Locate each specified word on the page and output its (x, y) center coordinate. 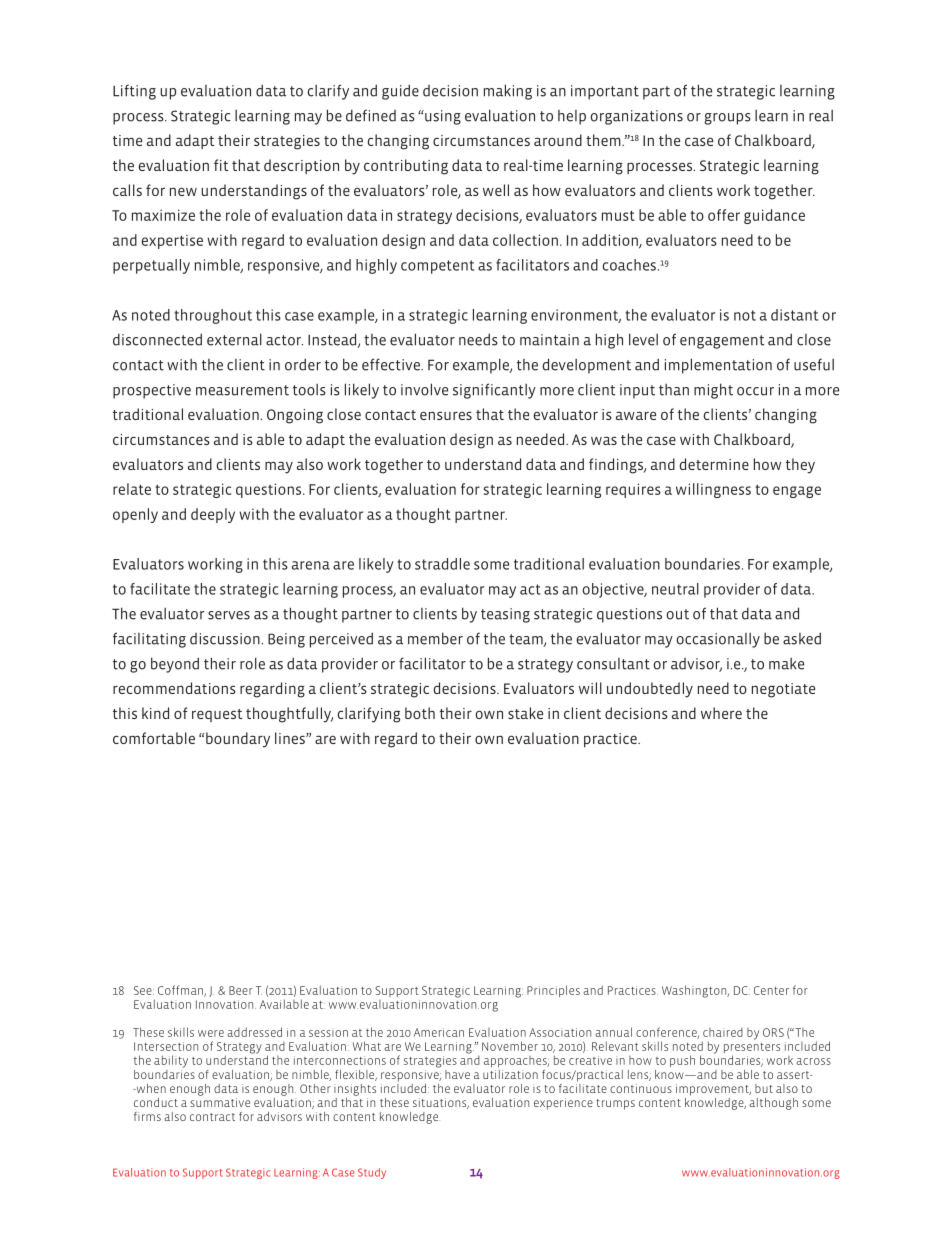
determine (714, 464)
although (773, 1104)
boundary (238, 740)
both (420, 713)
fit (221, 165)
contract (212, 1117)
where (721, 713)
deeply (213, 515)
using (442, 117)
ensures (446, 415)
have (457, 1074)
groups (727, 119)
